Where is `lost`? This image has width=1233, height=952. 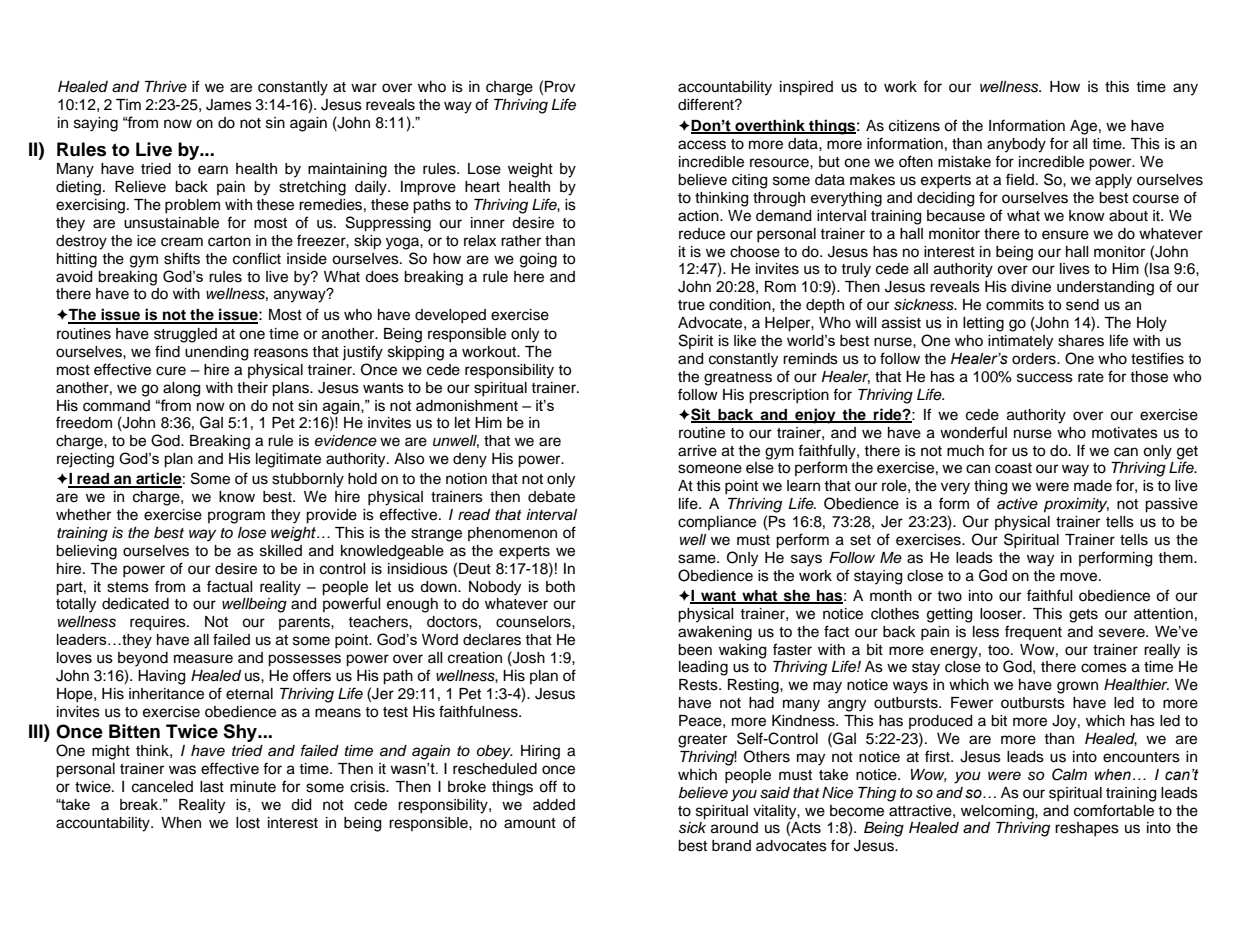 lost is located at coordinates (248, 823).
